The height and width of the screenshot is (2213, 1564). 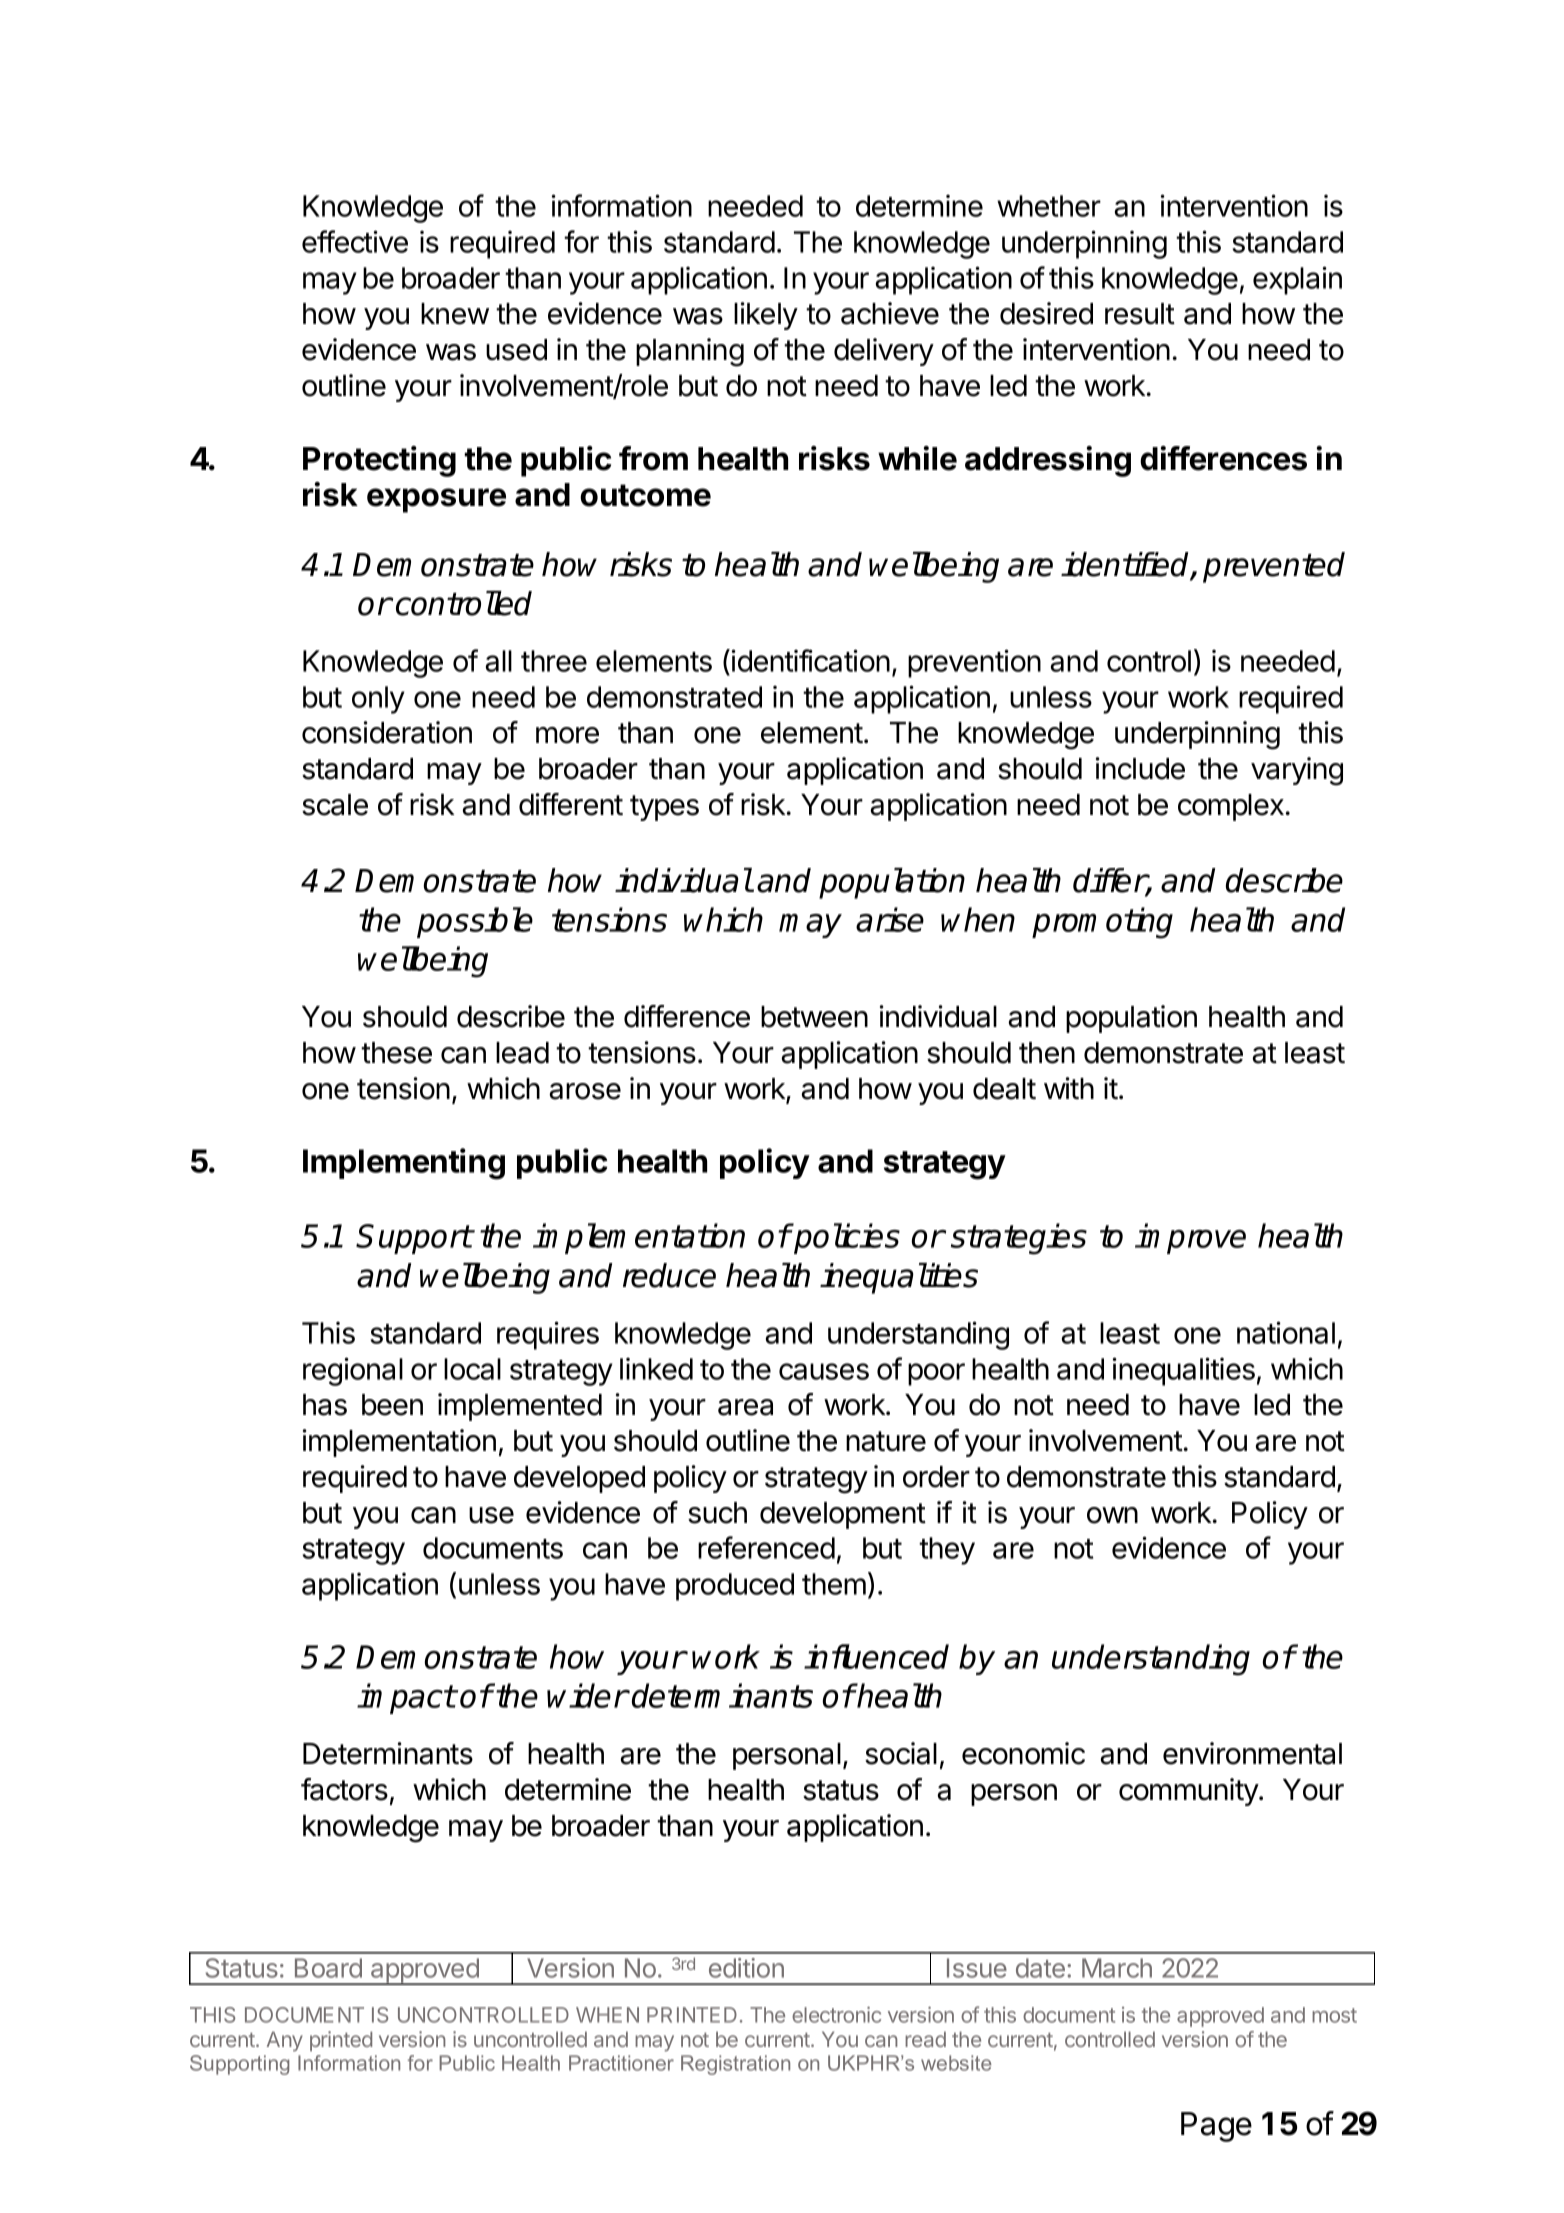 I want to click on policies, so click(x=846, y=1238).
